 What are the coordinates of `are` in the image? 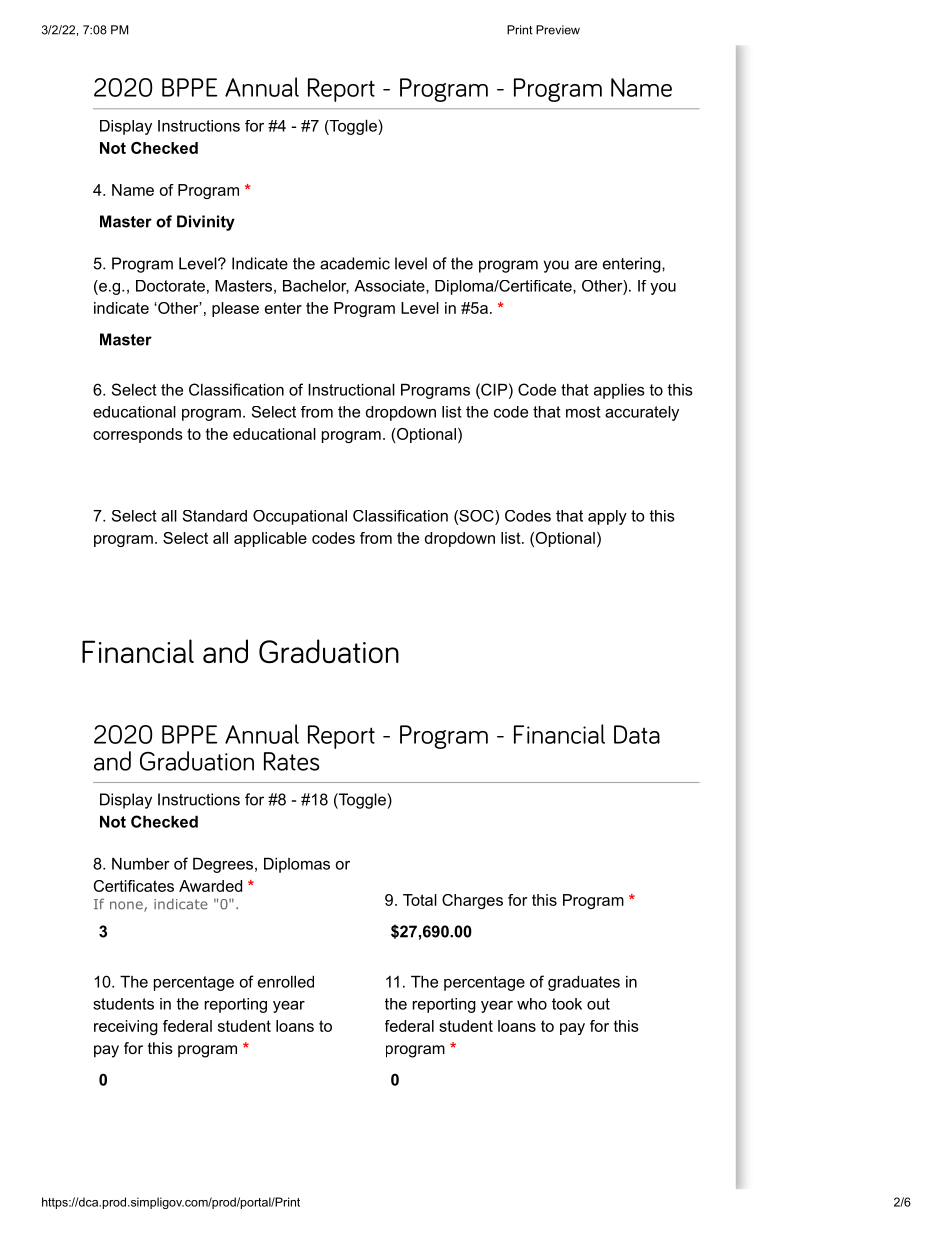 It's located at (586, 265).
